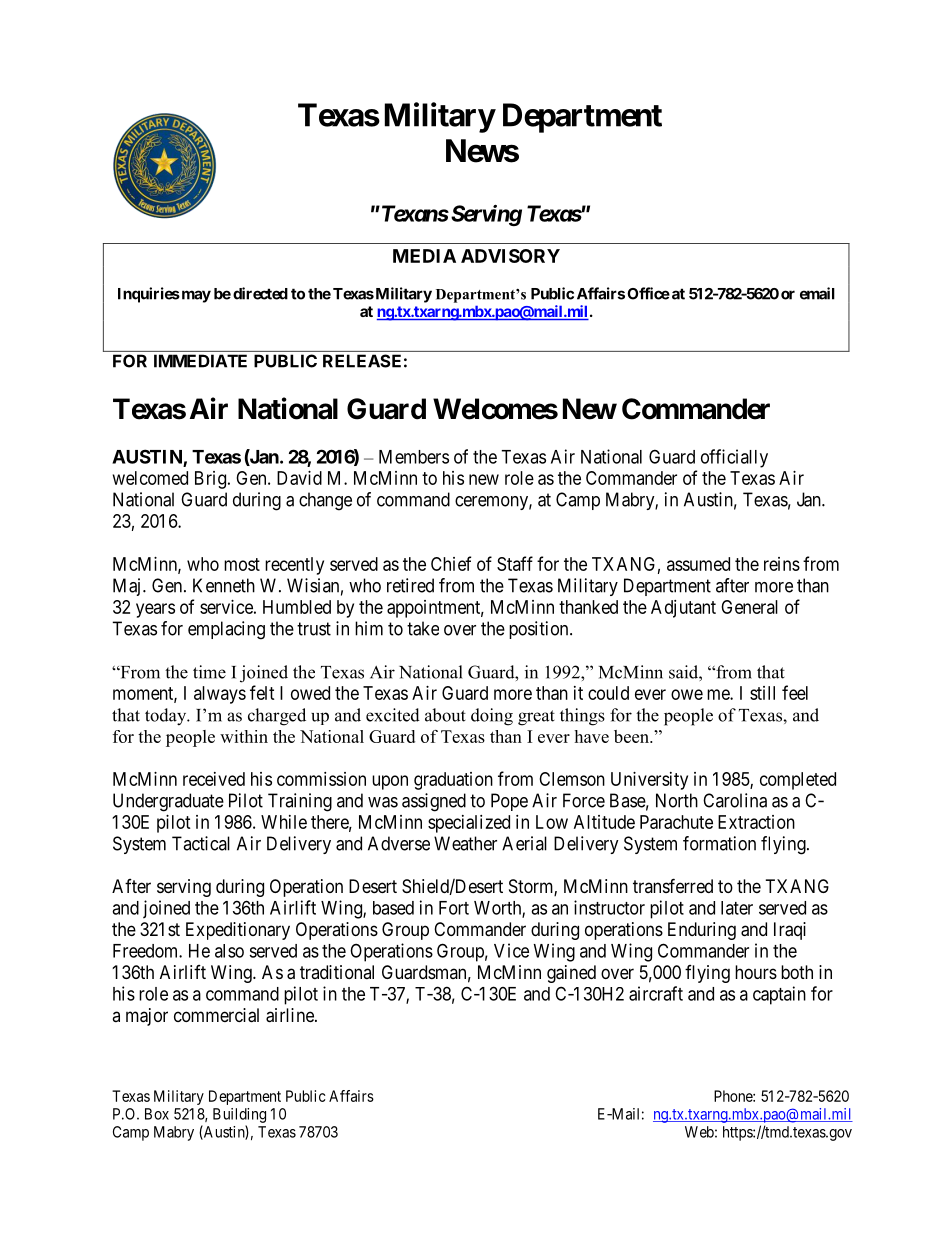 This screenshot has height=1233, width=952. What do you see at coordinates (648, 293) in the screenshot?
I see `Office` at bounding box center [648, 293].
